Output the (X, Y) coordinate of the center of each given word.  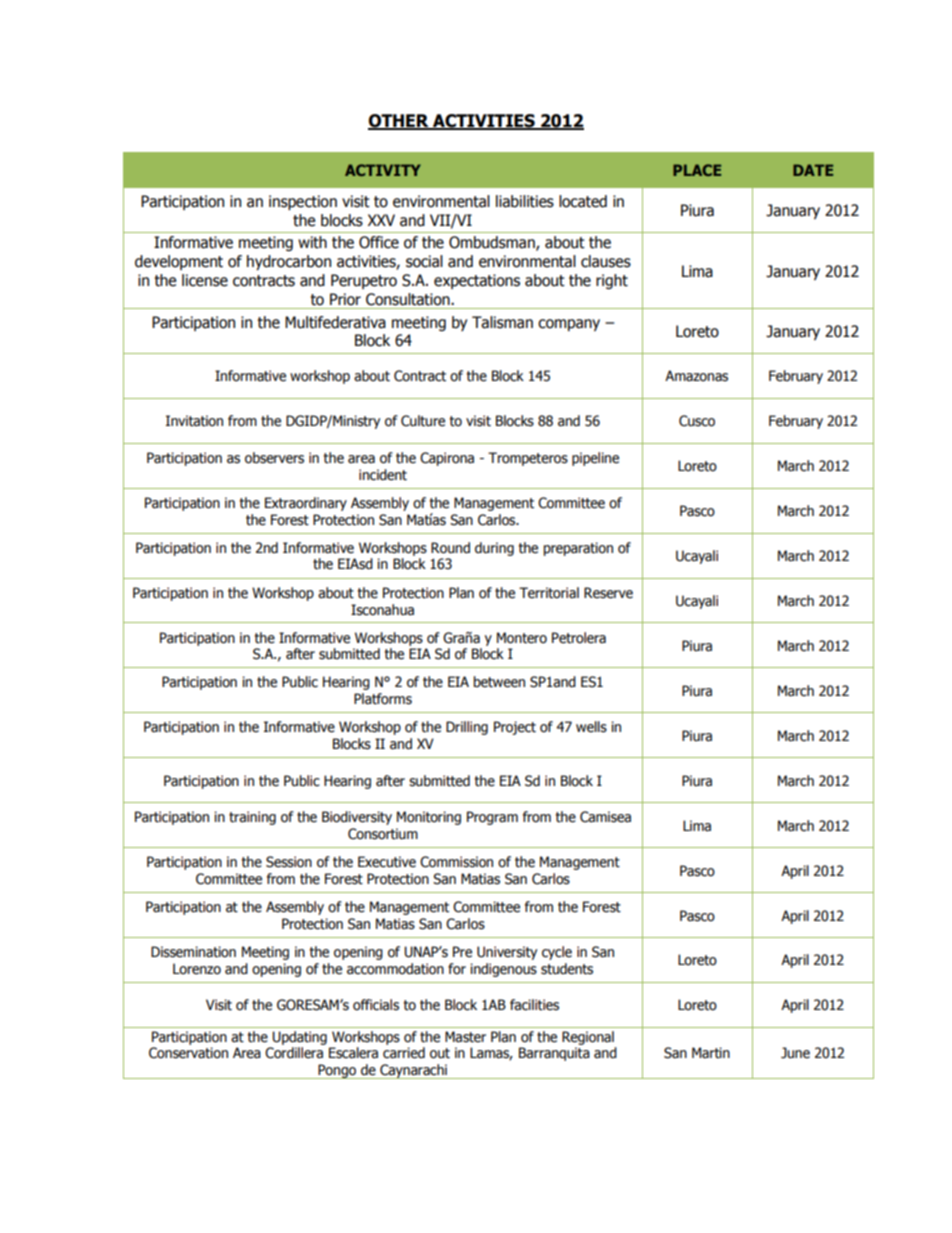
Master (465, 1037)
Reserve (608, 593)
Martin (711, 1052)
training (252, 818)
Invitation (194, 421)
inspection (303, 202)
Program (492, 818)
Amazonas (696, 376)
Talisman (502, 322)
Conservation (188, 1053)
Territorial (549, 593)
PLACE (697, 170)
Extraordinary (306, 504)
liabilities (525, 201)
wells (591, 727)
